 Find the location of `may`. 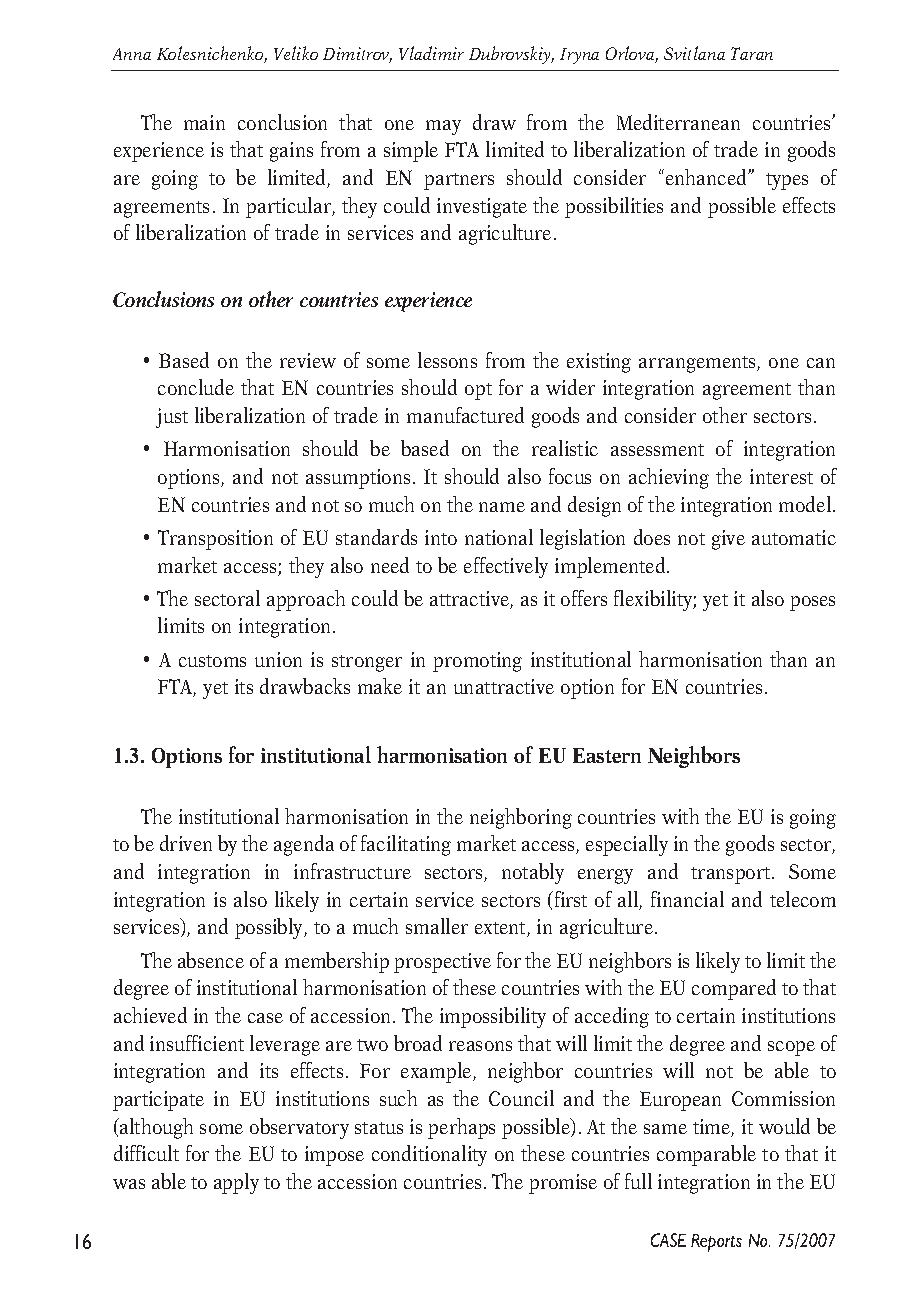

may is located at coordinates (443, 127).
